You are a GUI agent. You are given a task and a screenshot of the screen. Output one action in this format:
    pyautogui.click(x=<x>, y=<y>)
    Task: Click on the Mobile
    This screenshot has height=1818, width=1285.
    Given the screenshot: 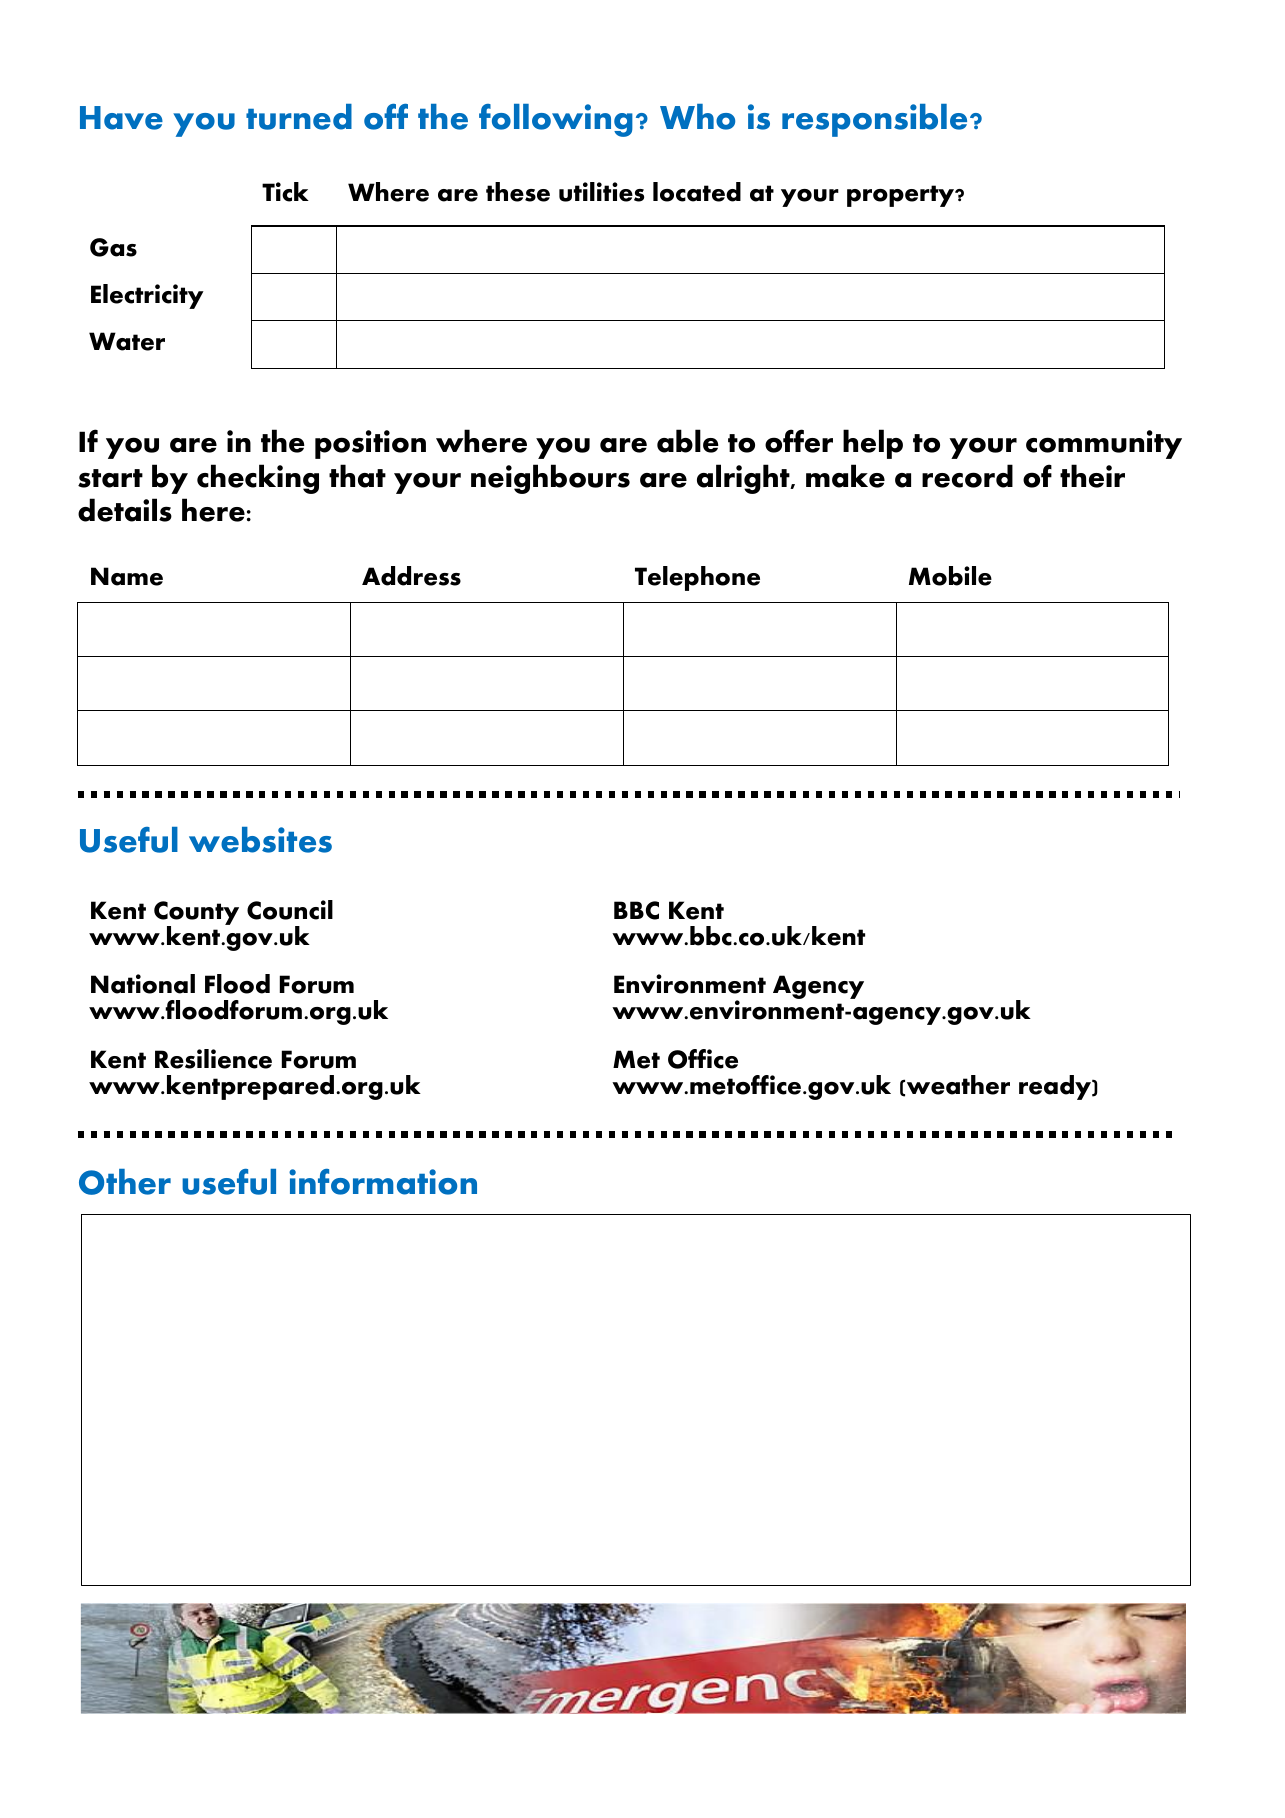 What is the action you would take?
    pyautogui.click(x=950, y=576)
